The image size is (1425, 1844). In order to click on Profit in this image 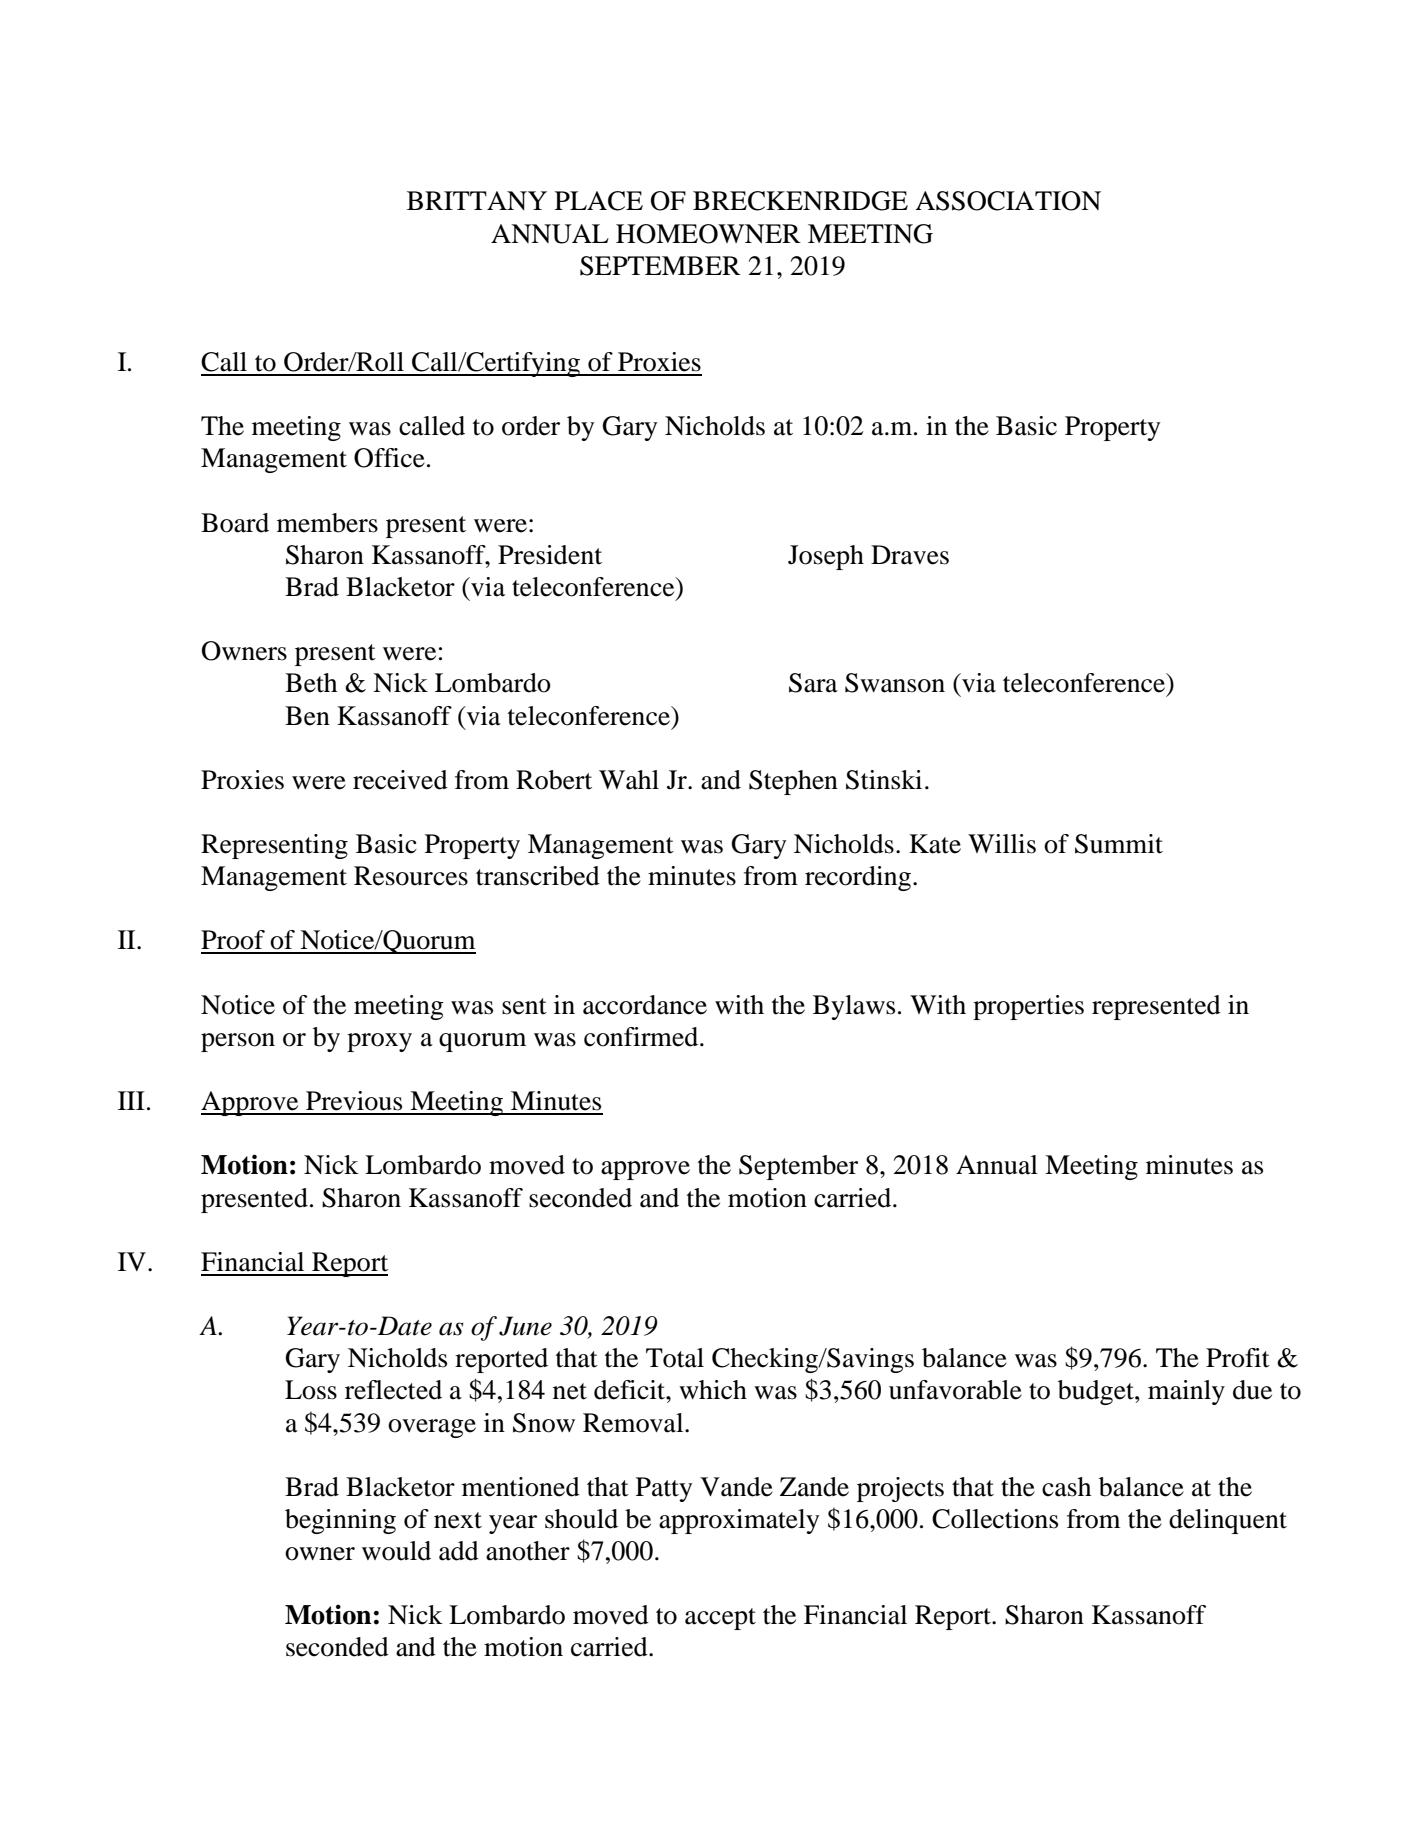, I will do `click(1238, 1358)`.
